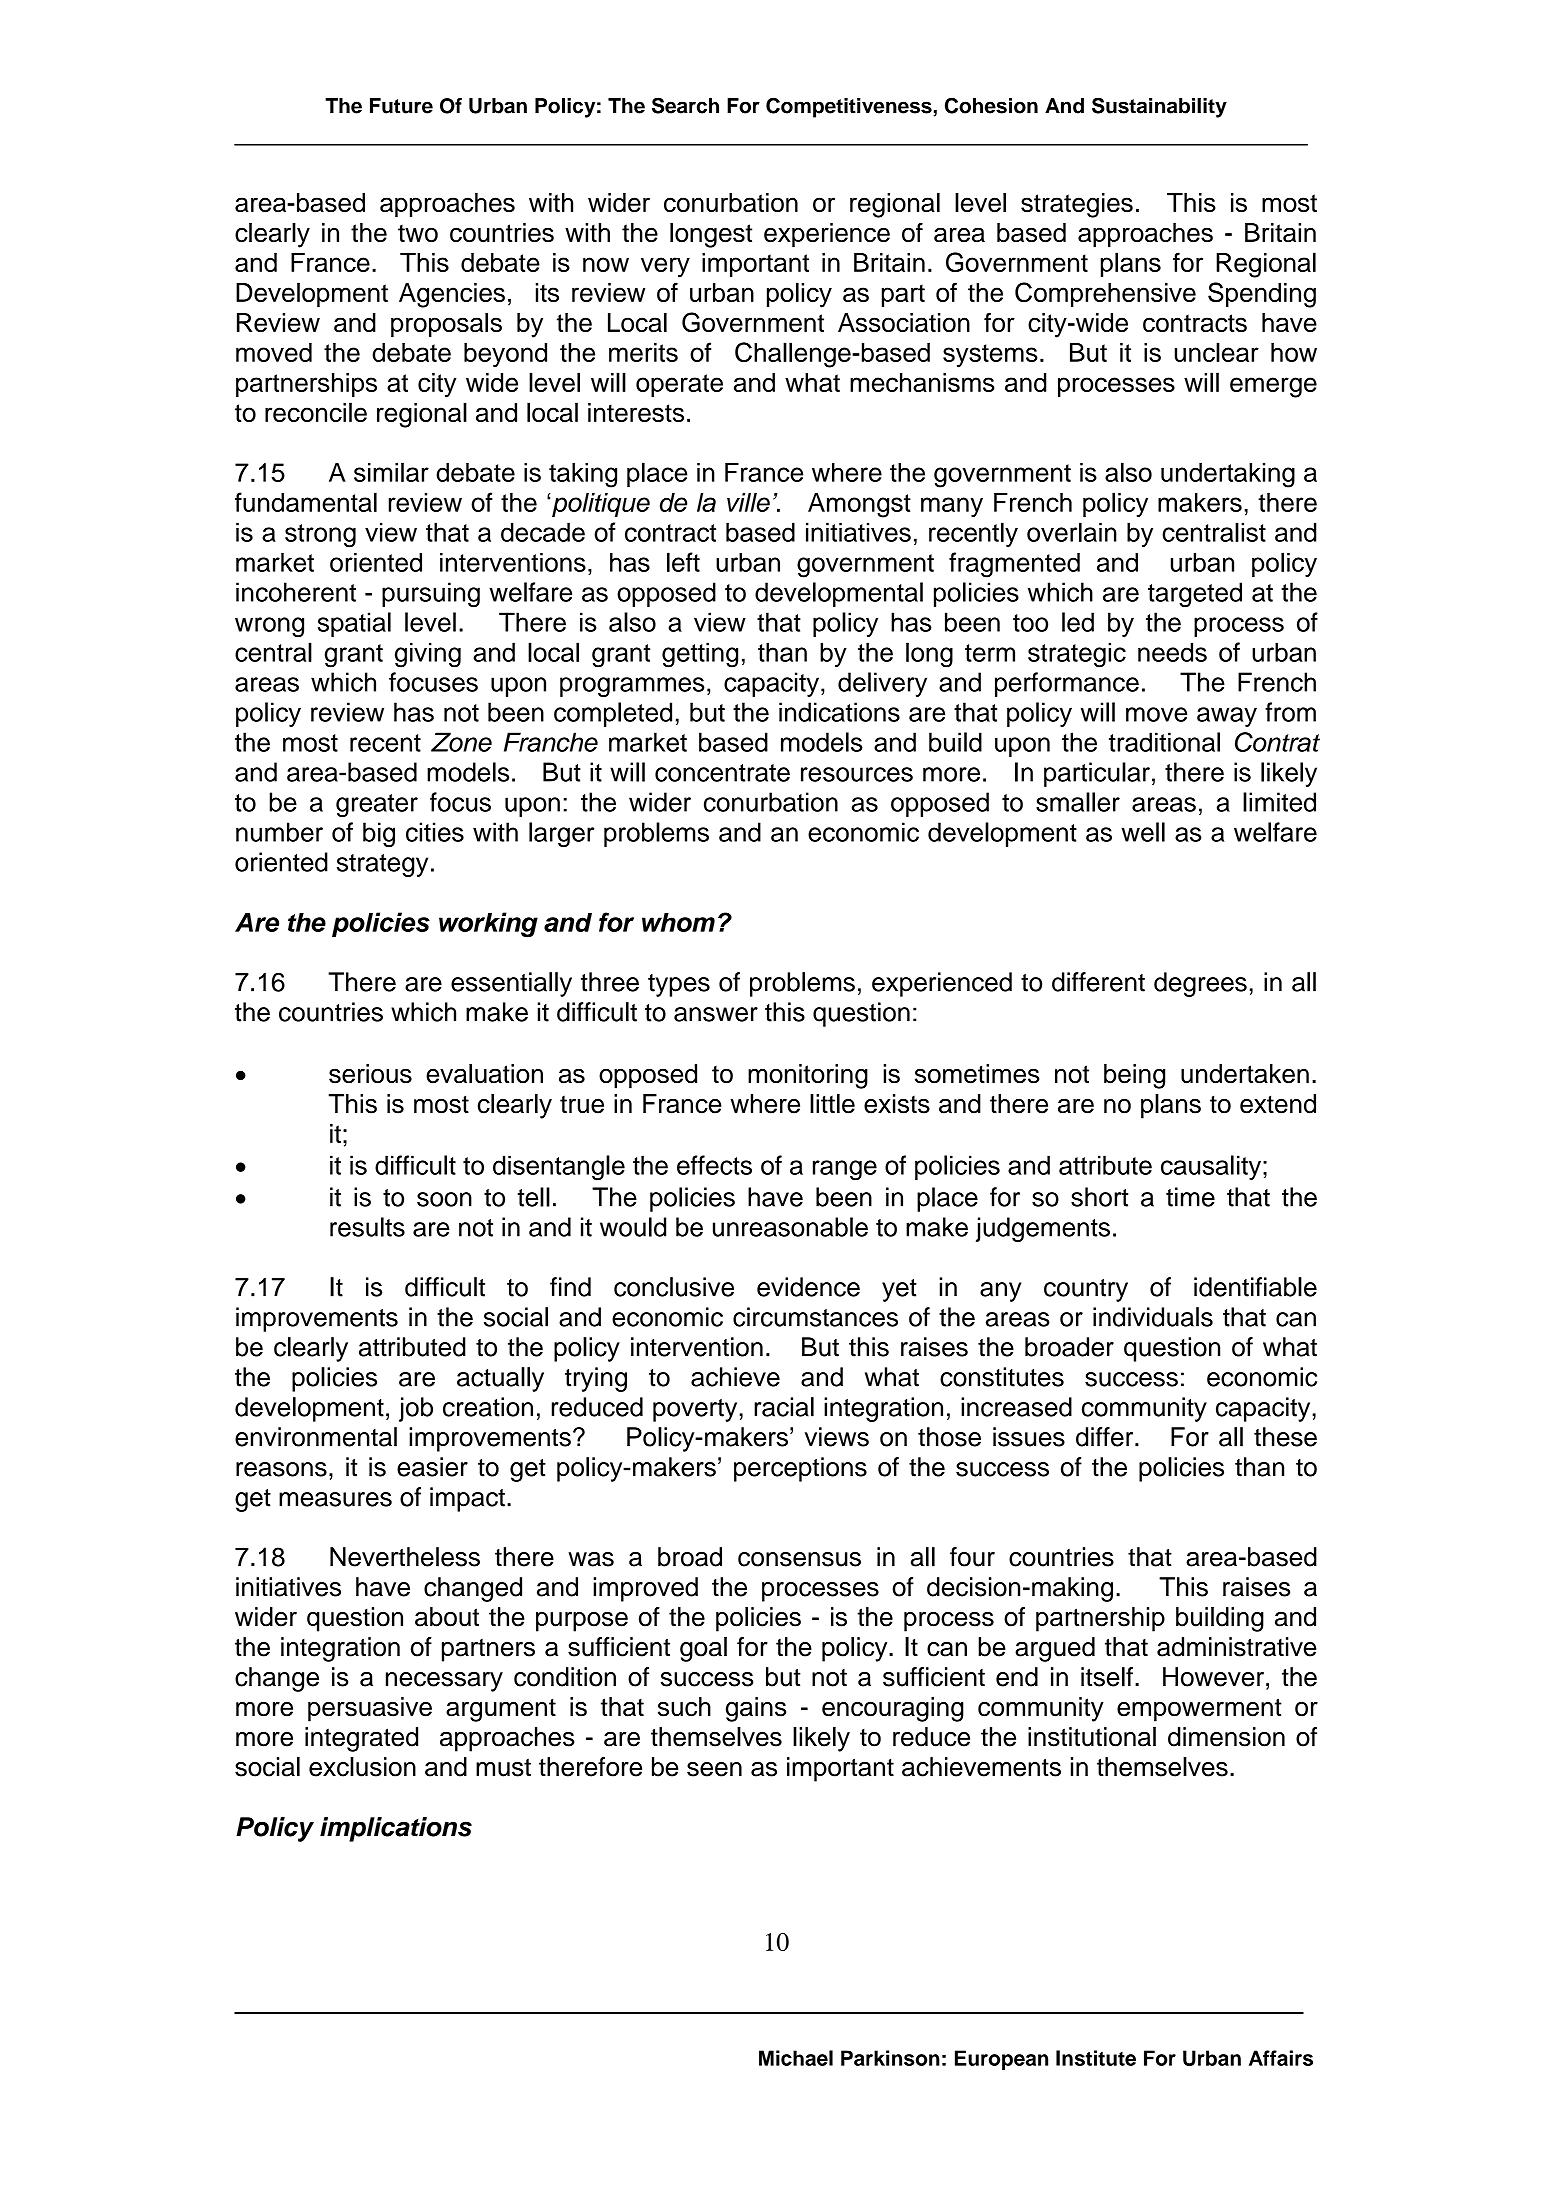 This screenshot has height=2195, width=1551. I want to click on job, so click(416, 1409).
